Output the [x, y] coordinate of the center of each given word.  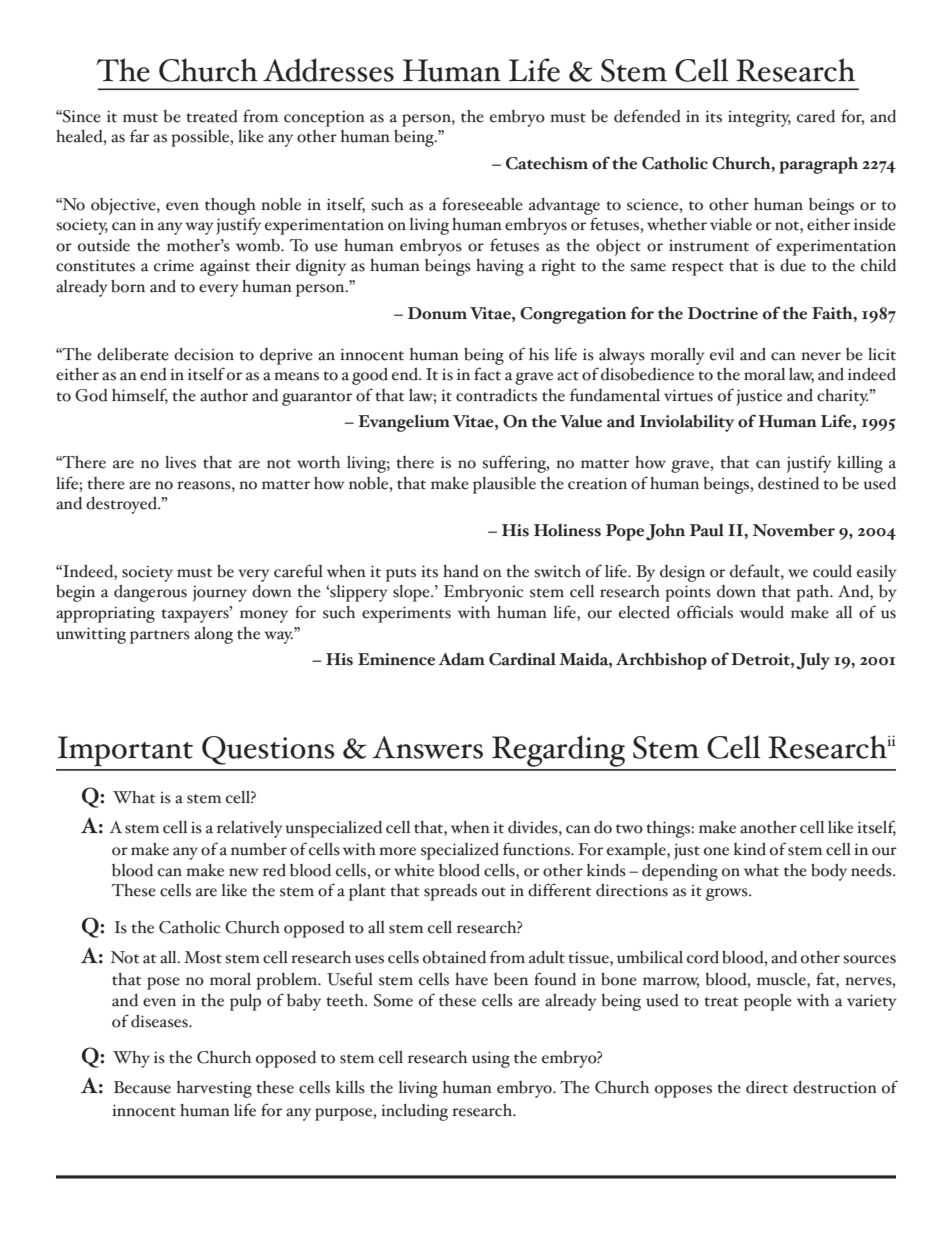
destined [788, 483]
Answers [427, 747]
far [139, 136]
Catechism [547, 163]
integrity [759, 118]
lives [180, 462]
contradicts [496, 395]
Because [142, 1087]
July [813, 661]
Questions [268, 750]
